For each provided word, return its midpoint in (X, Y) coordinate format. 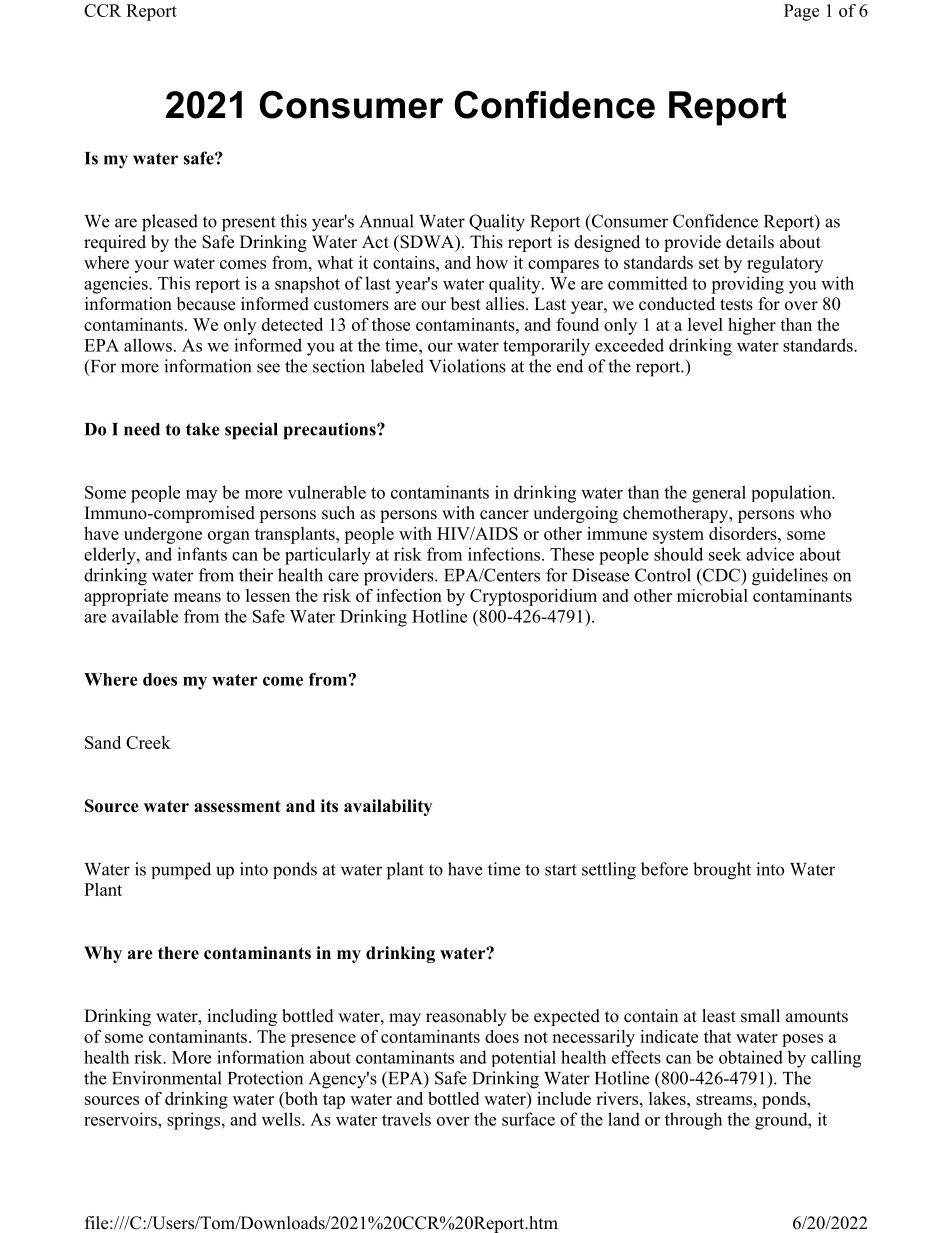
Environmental (167, 1078)
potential (524, 1058)
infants (202, 554)
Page (801, 12)
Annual (387, 221)
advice (770, 554)
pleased (170, 223)
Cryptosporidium (533, 597)
